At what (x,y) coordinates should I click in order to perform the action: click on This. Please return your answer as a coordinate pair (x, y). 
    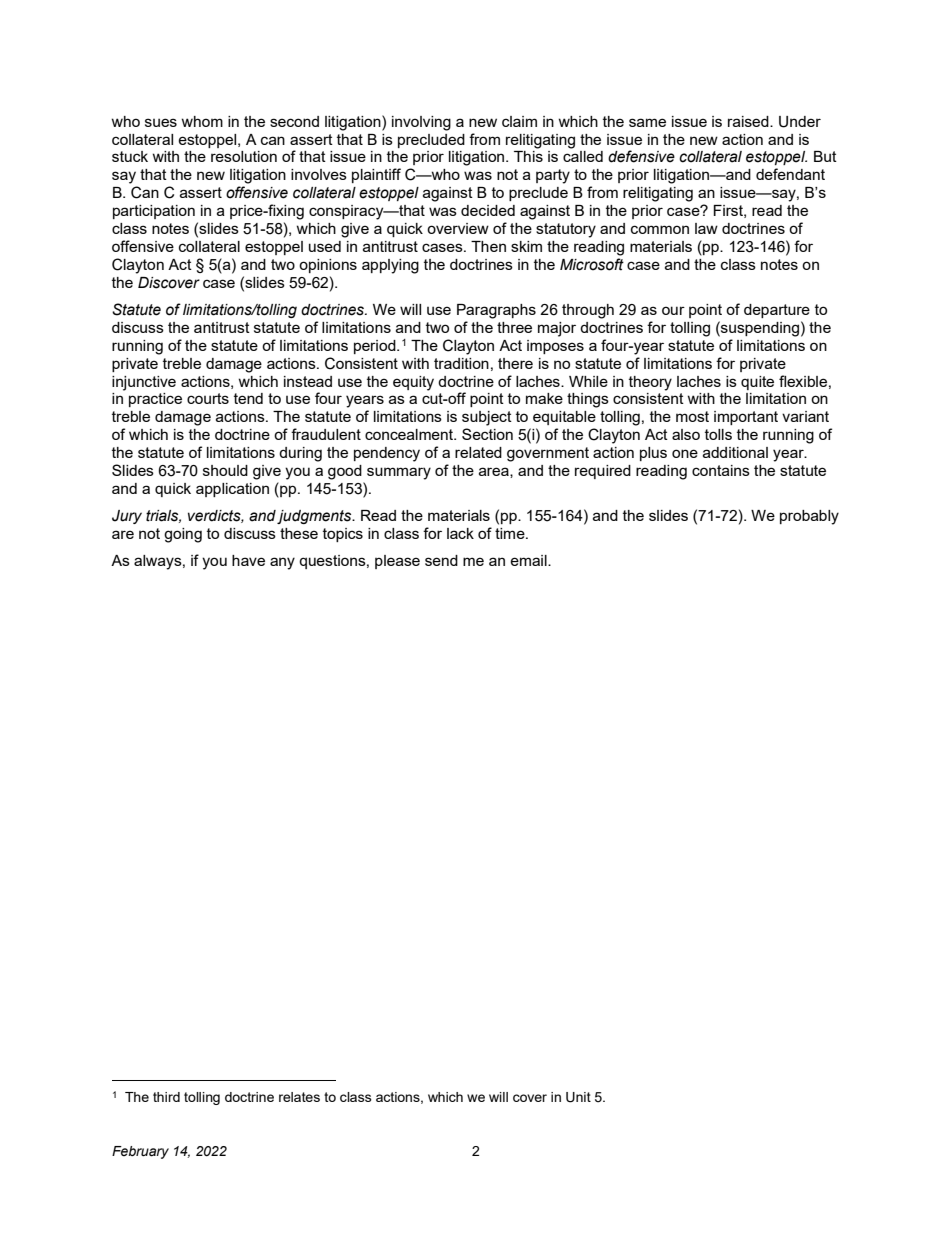
    Looking at the image, I should click on (528, 156).
